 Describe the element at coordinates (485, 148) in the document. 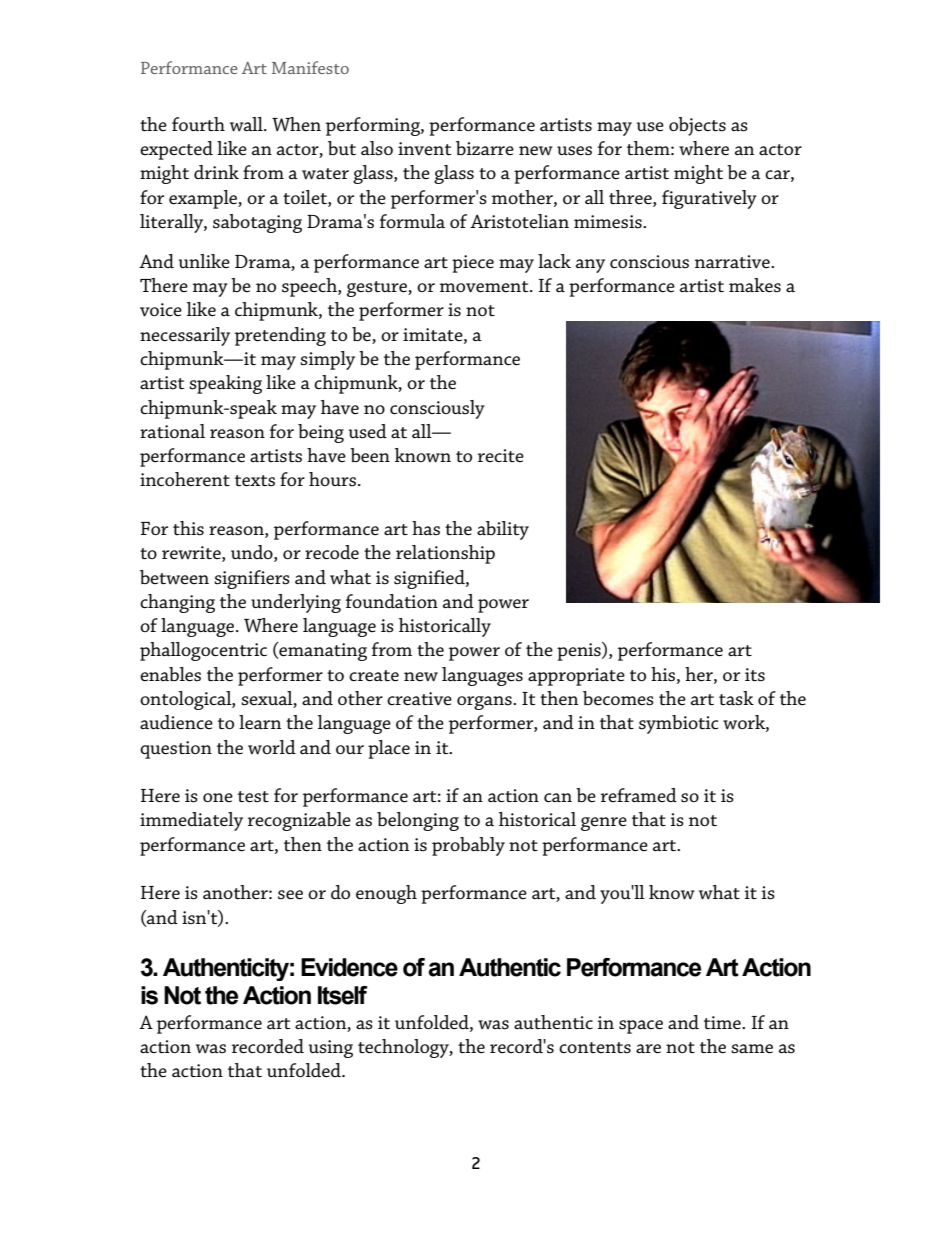

I see `bizarre` at that location.
